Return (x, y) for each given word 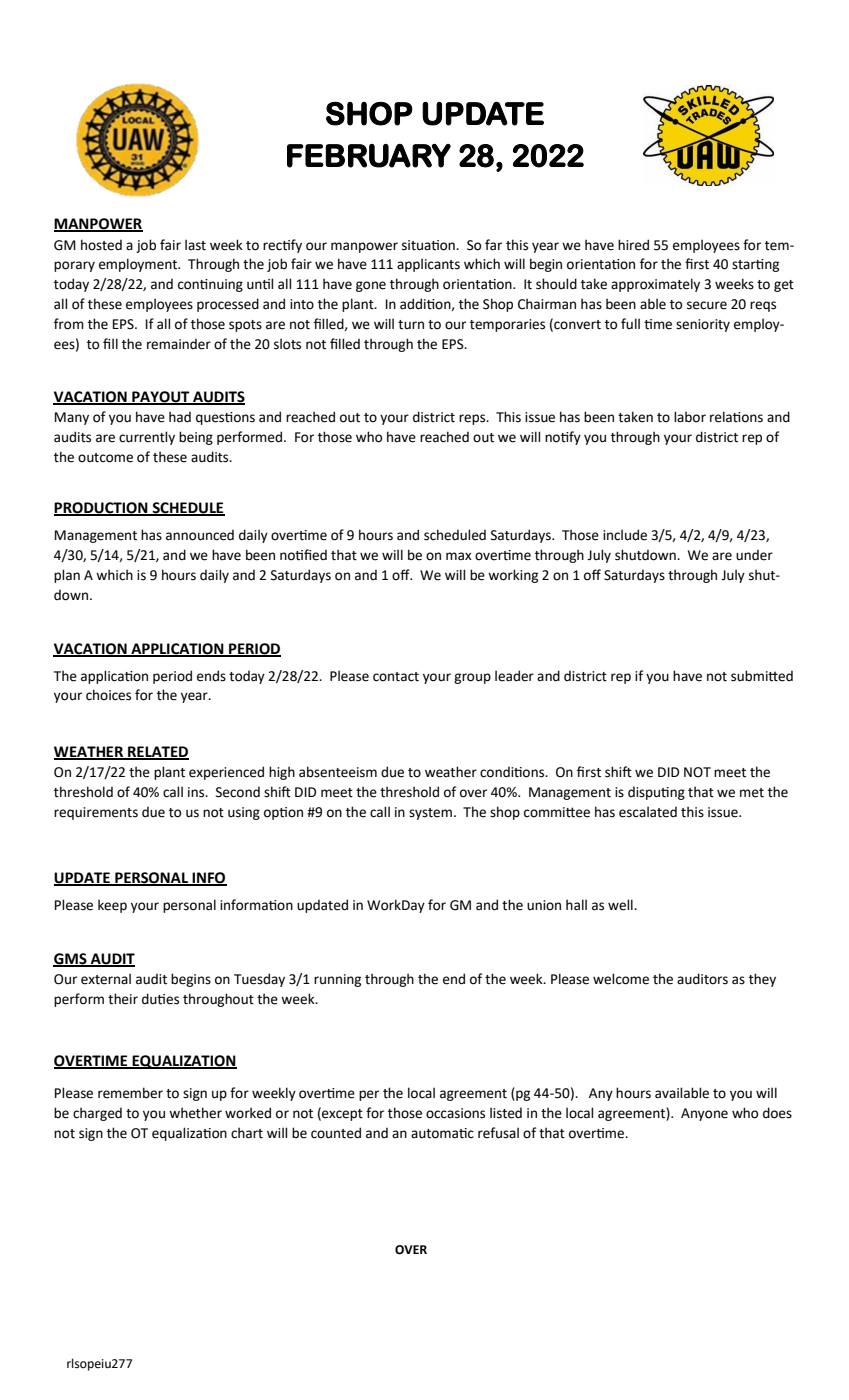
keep (112, 906)
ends (211, 676)
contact (396, 677)
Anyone (704, 1114)
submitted (762, 676)
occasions (455, 1113)
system (430, 814)
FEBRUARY (369, 156)
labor (690, 417)
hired (633, 245)
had (180, 417)
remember (130, 1093)
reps (473, 419)
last (195, 245)
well (621, 905)
